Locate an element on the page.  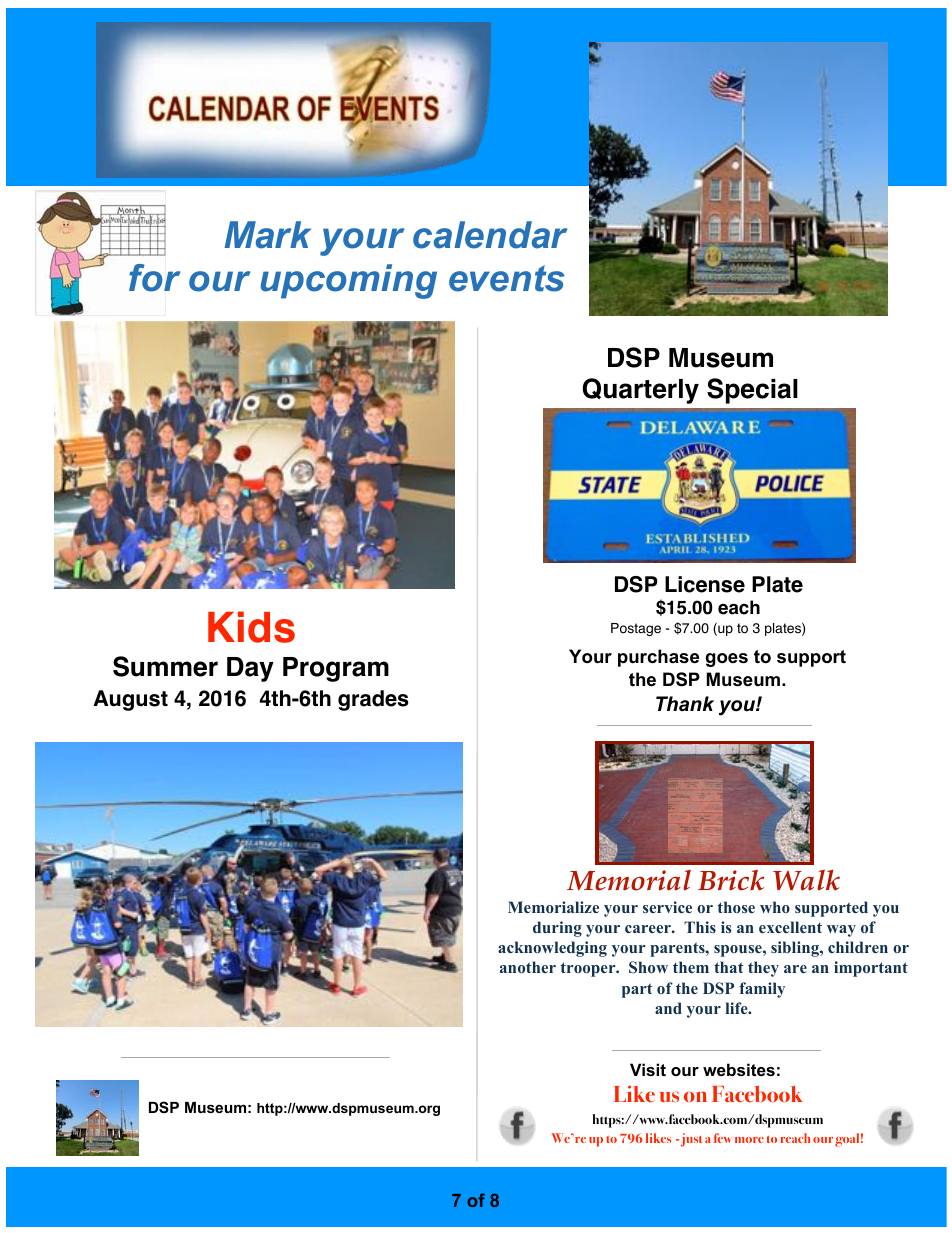
another is located at coordinates (528, 967).
